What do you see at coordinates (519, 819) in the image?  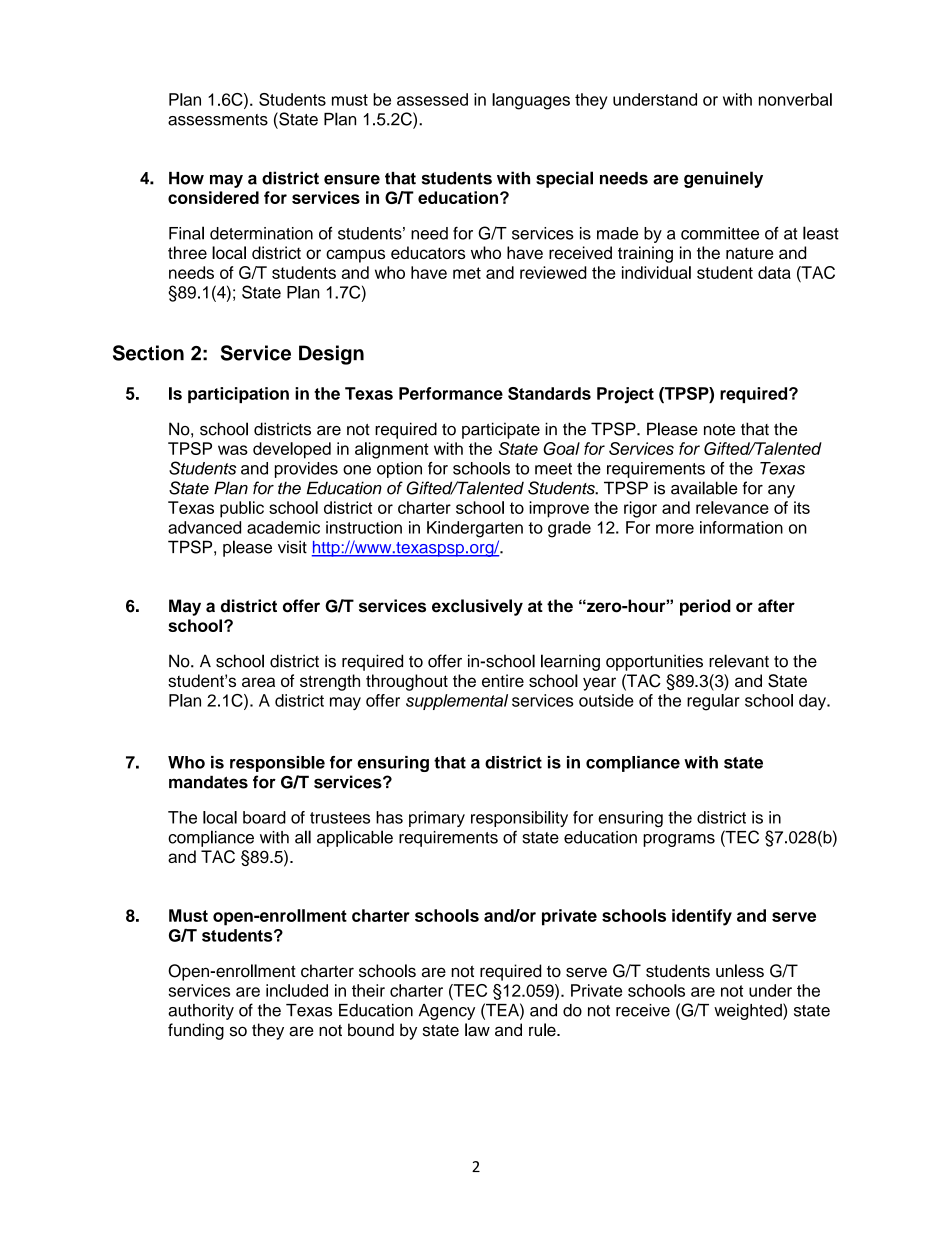 I see `responsibility` at bounding box center [519, 819].
